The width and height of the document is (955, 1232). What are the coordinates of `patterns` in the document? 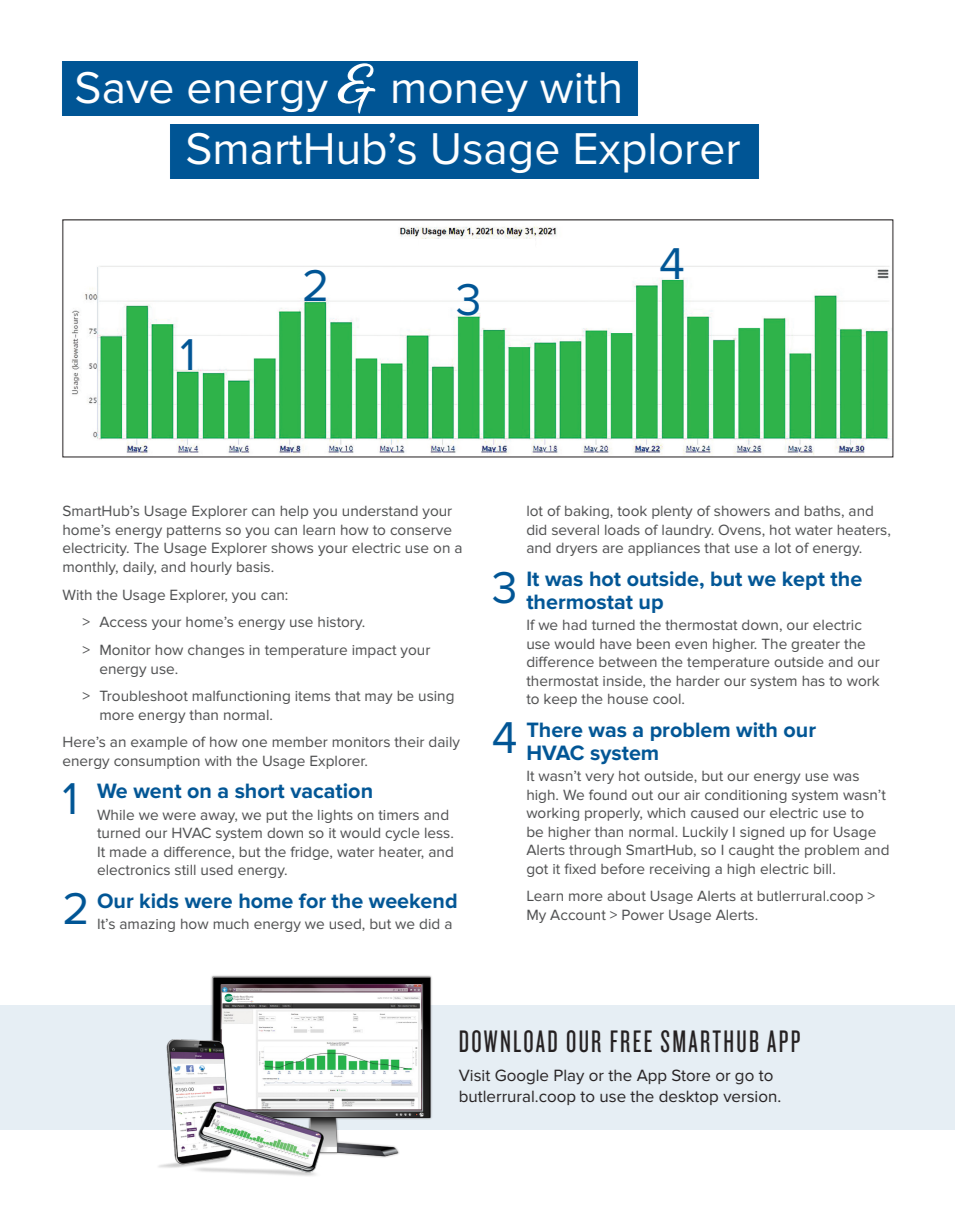 It's located at (194, 531).
